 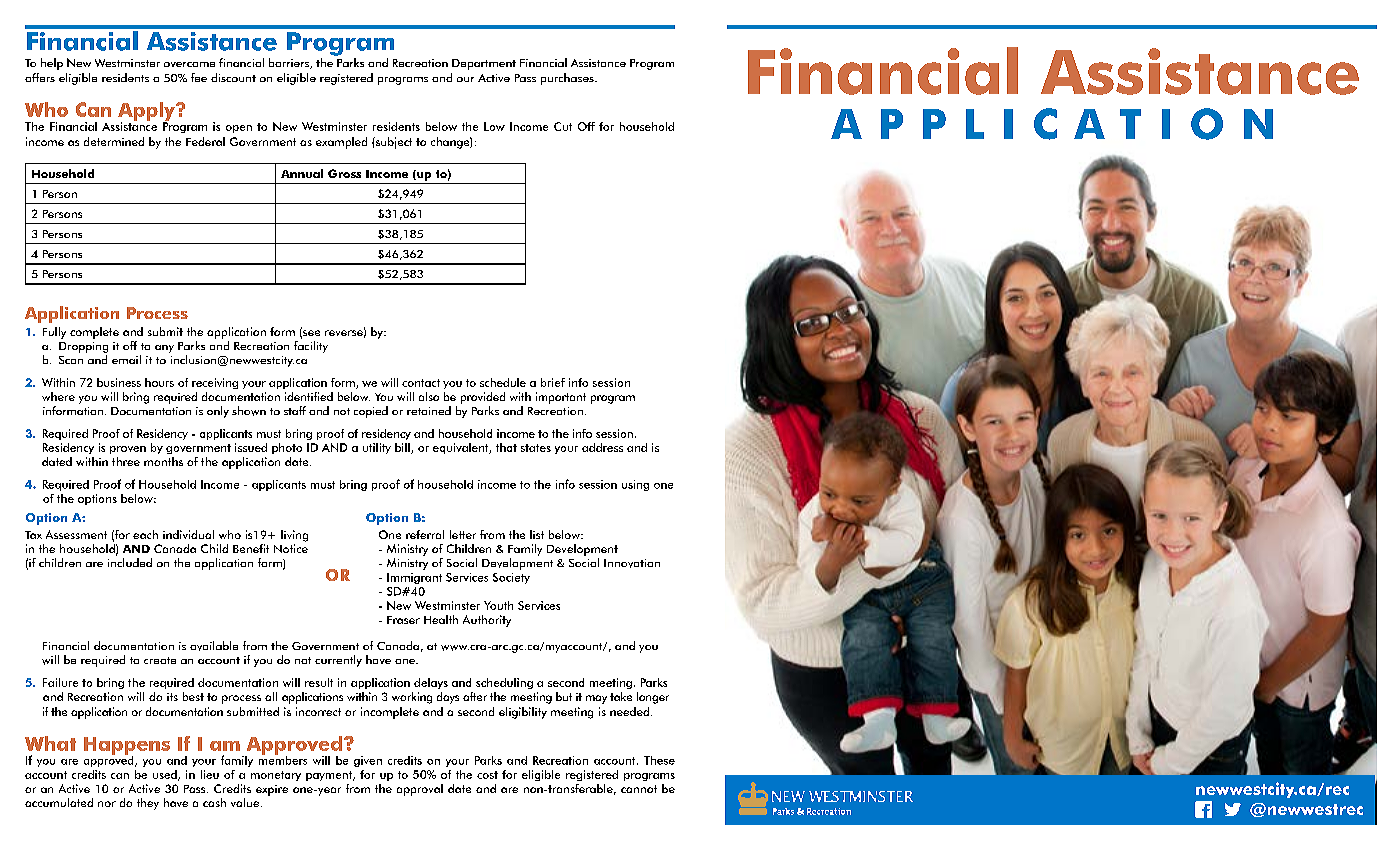 I want to click on Fully, so click(x=54, y=333).
